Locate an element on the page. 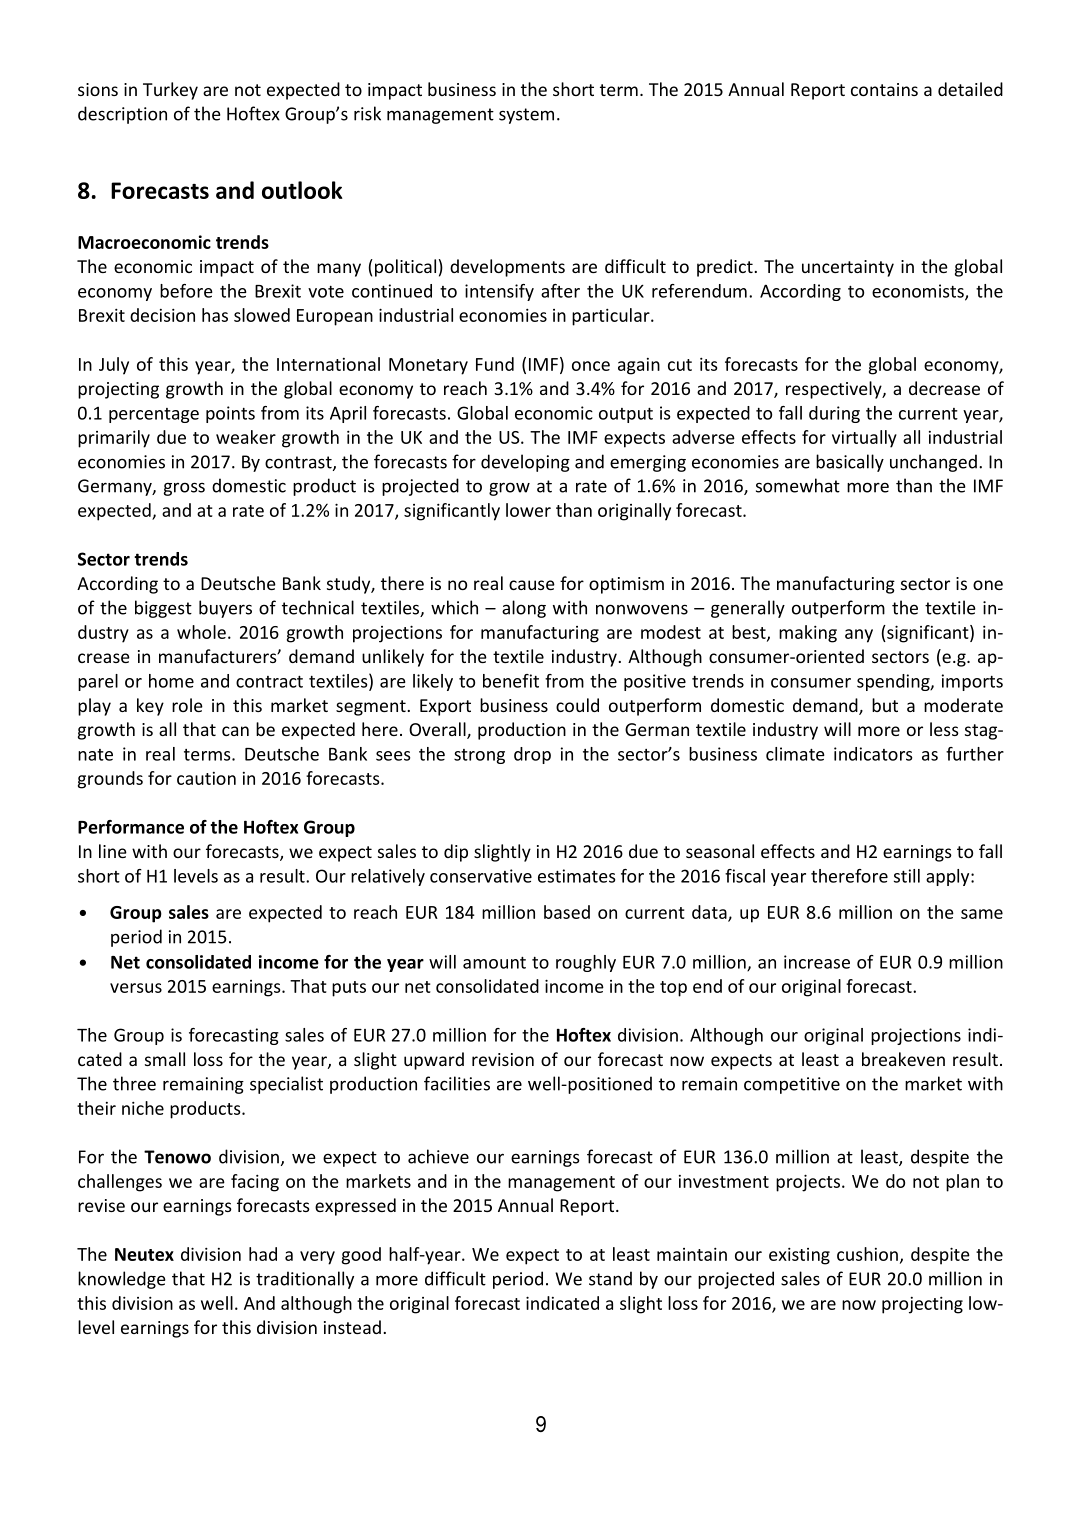 The height and width of the page is (1528, 1080). knowledge is located at coordinates (122, 1280).
